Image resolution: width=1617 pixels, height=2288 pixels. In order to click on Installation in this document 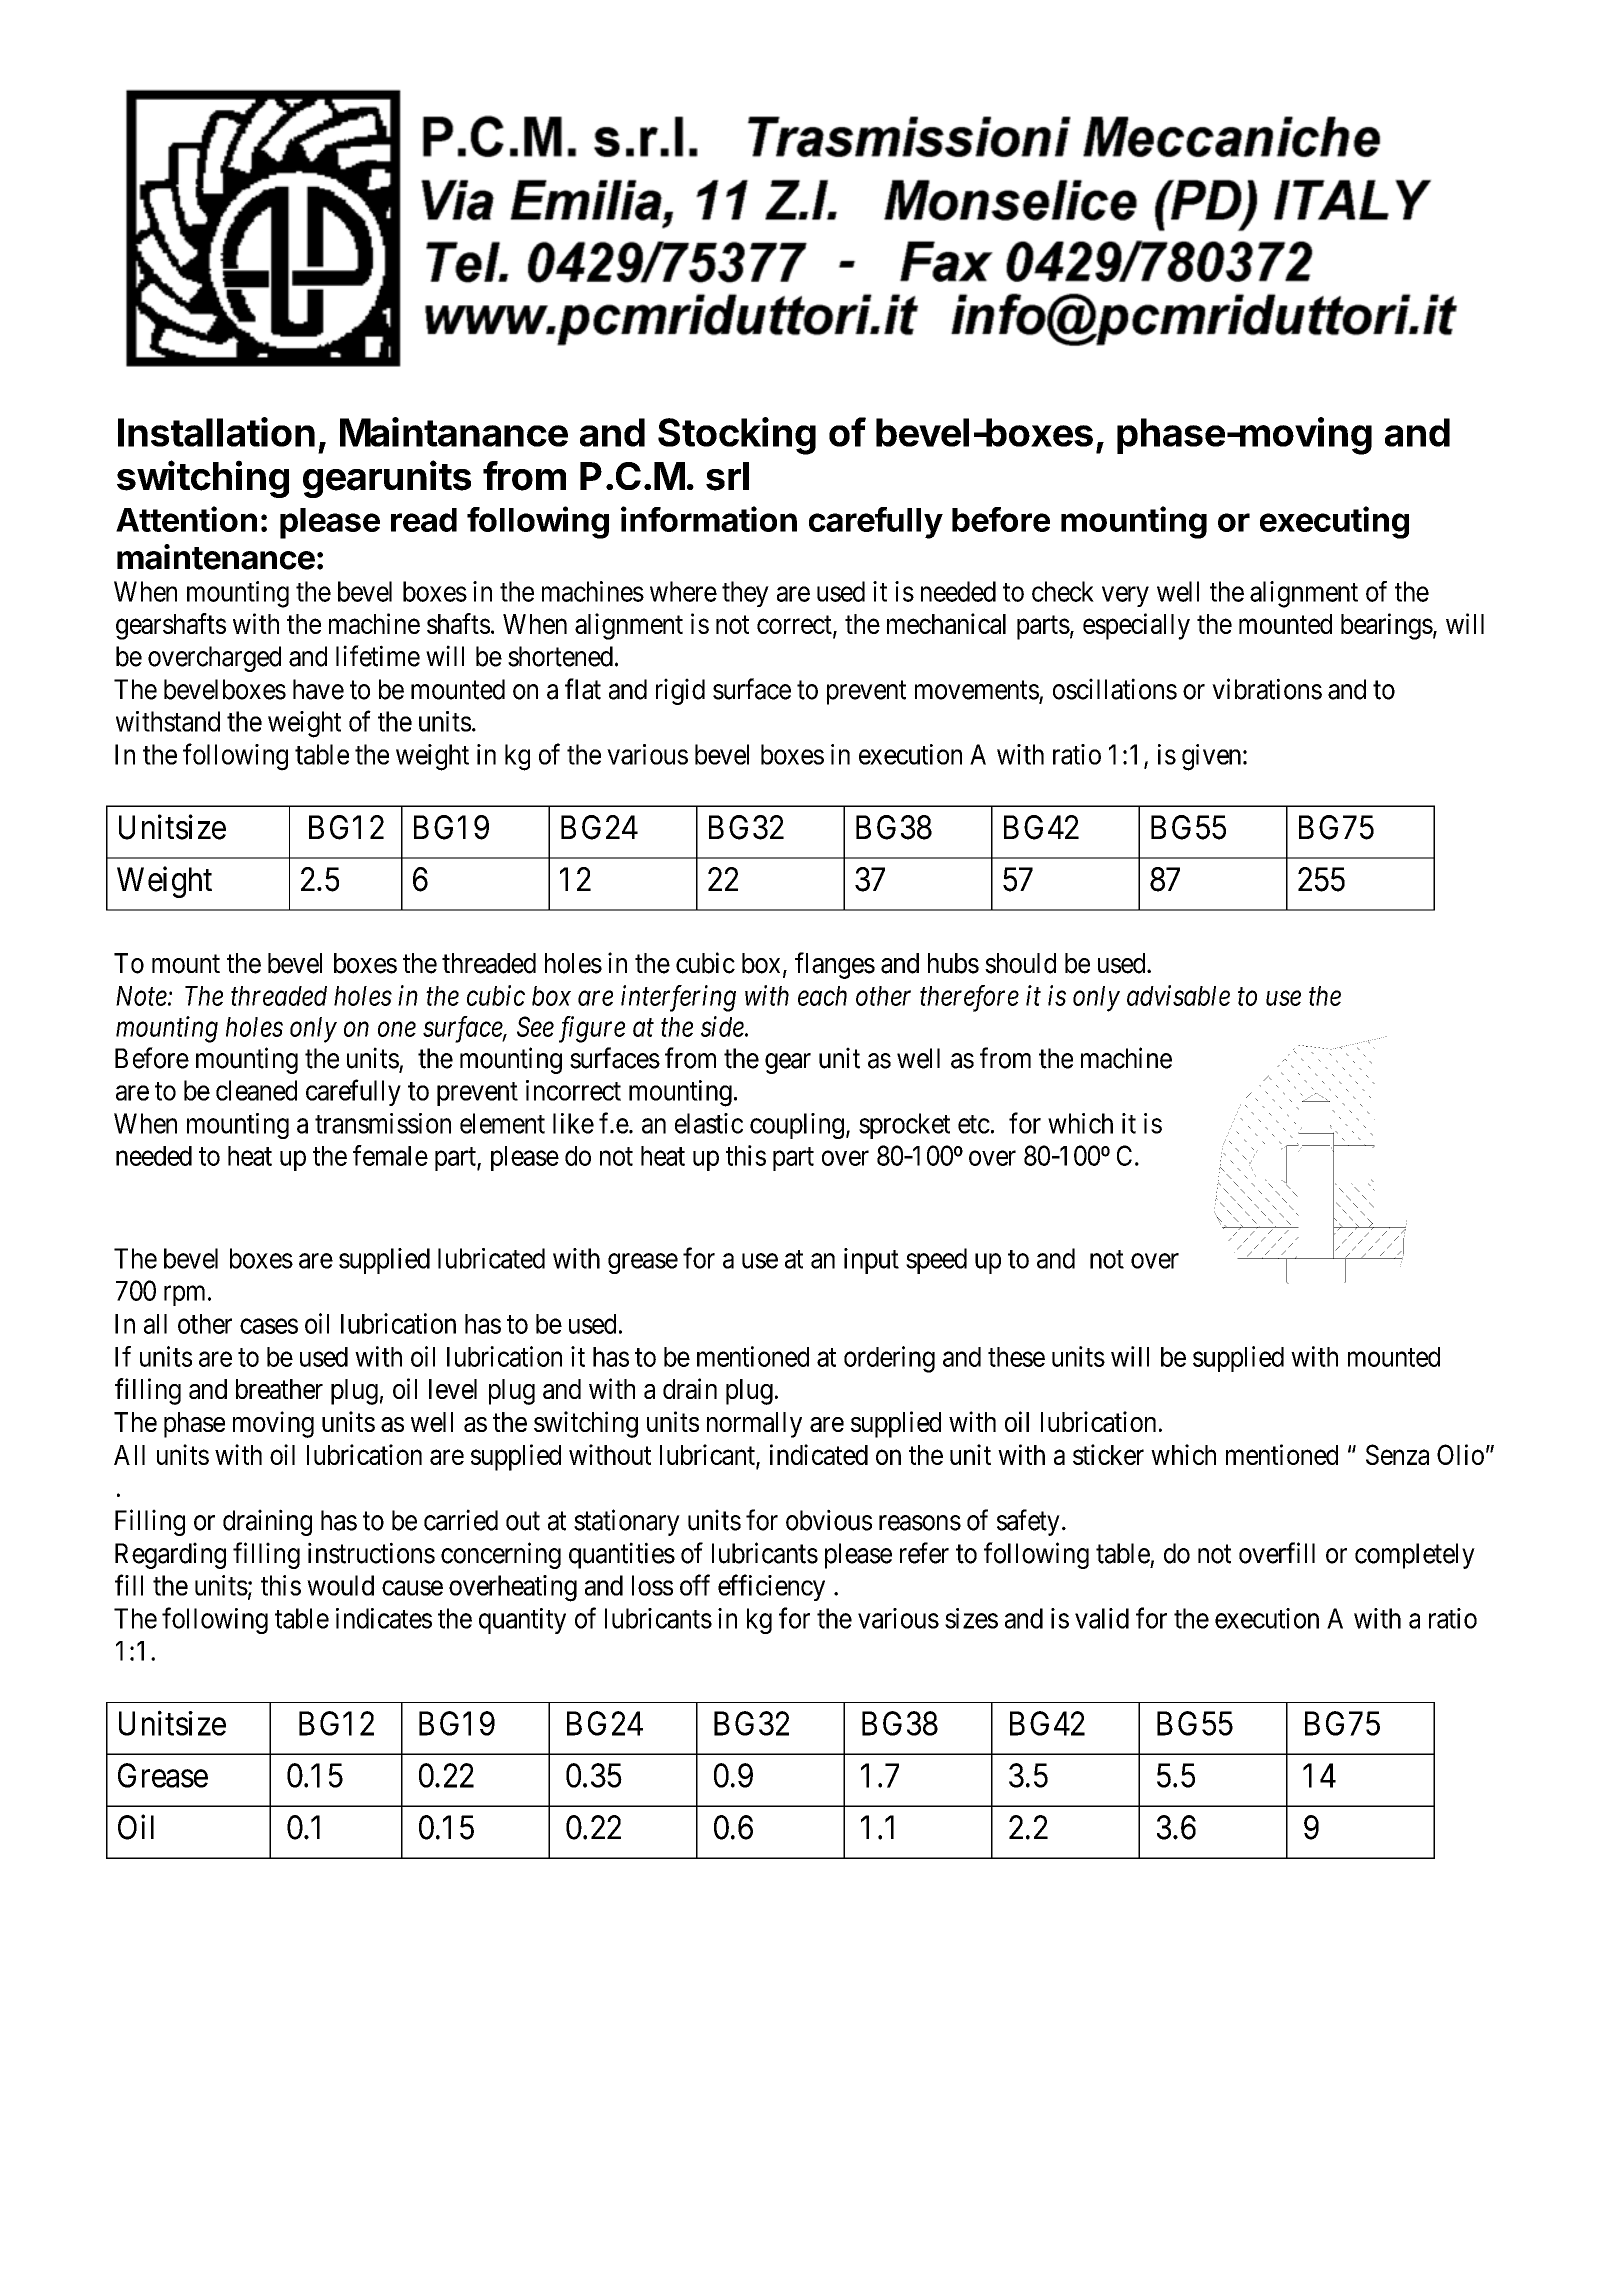, I will do `click(216, 432)`.
